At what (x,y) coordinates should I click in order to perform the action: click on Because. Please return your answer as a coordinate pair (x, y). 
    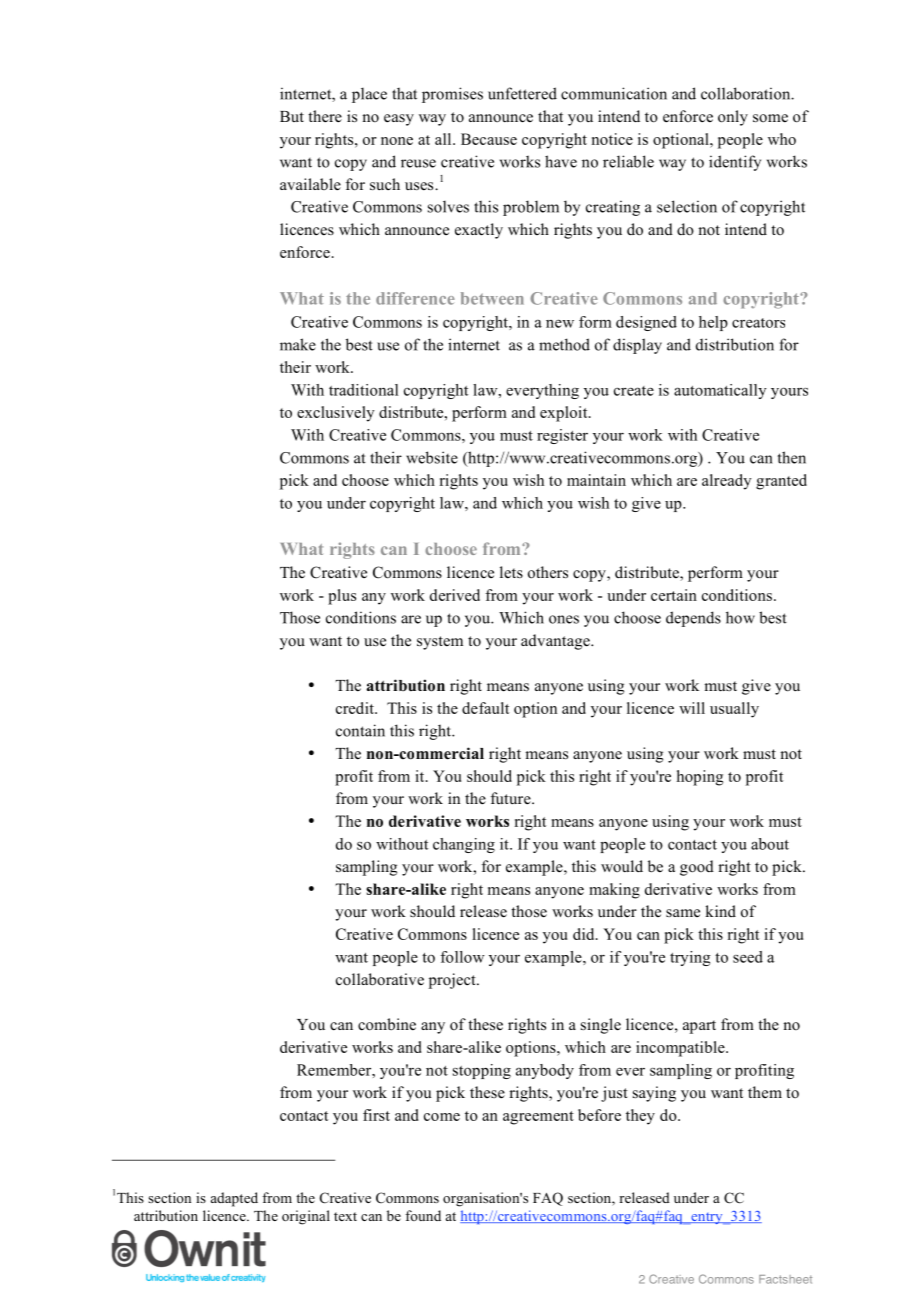
    Looking at the image, I should click on (489, 139).
